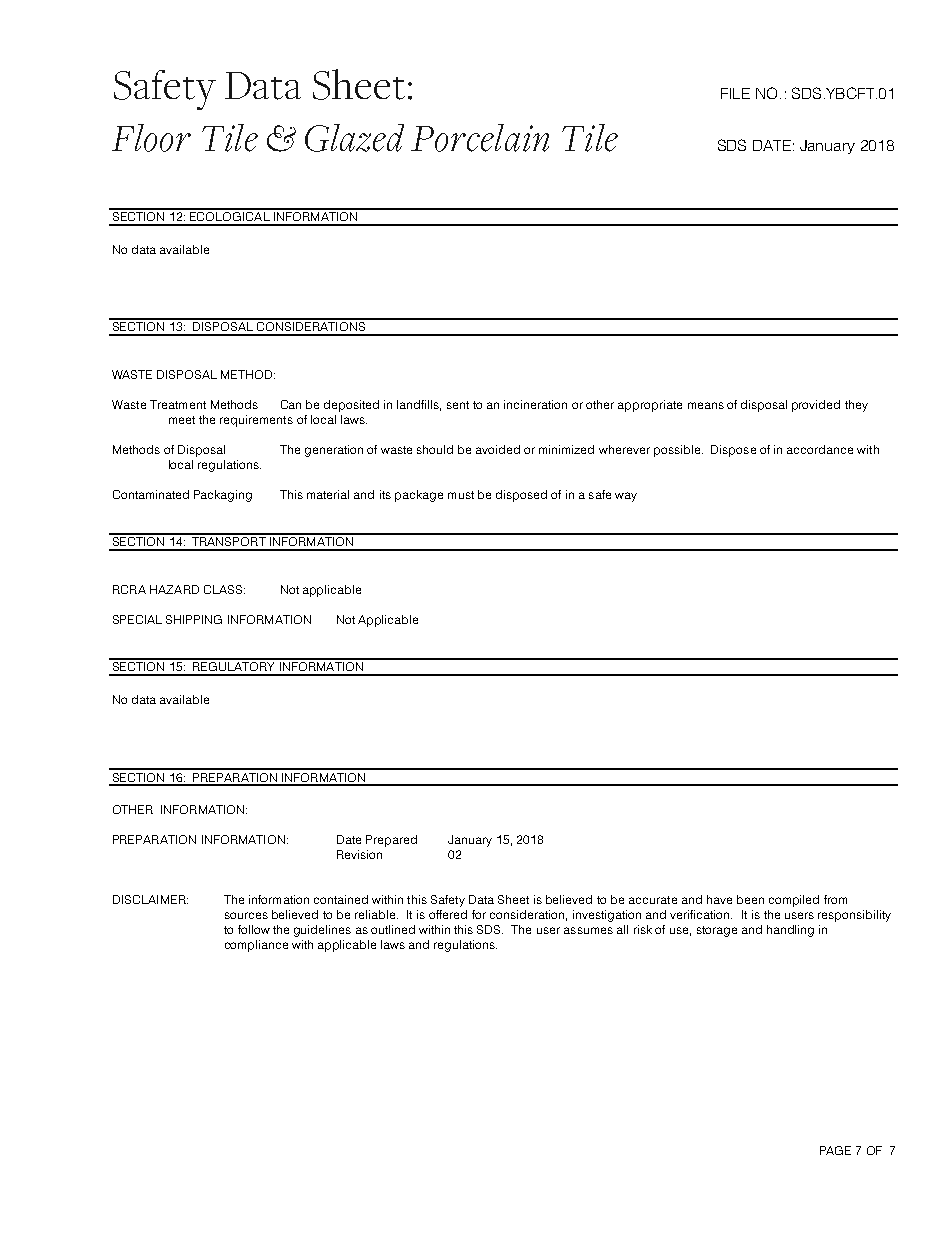 This document has width=952, height=1233. I want to click on compliance, so click(256, 946).
